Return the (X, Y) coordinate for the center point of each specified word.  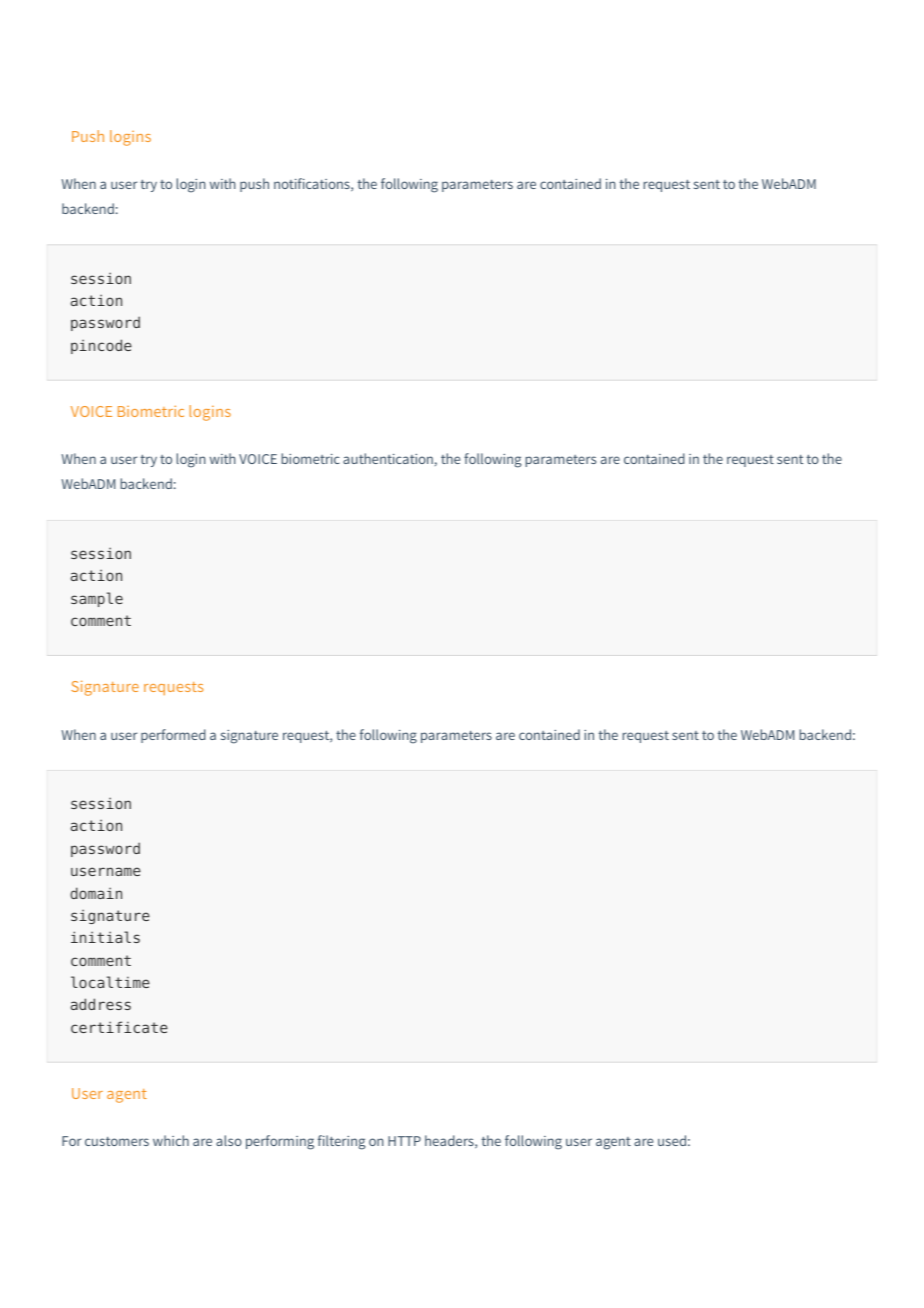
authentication (388, 458)
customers (117, 1141)
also (229, 1140)
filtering (342, 1142)
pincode (101, 346)
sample (97, 599)
